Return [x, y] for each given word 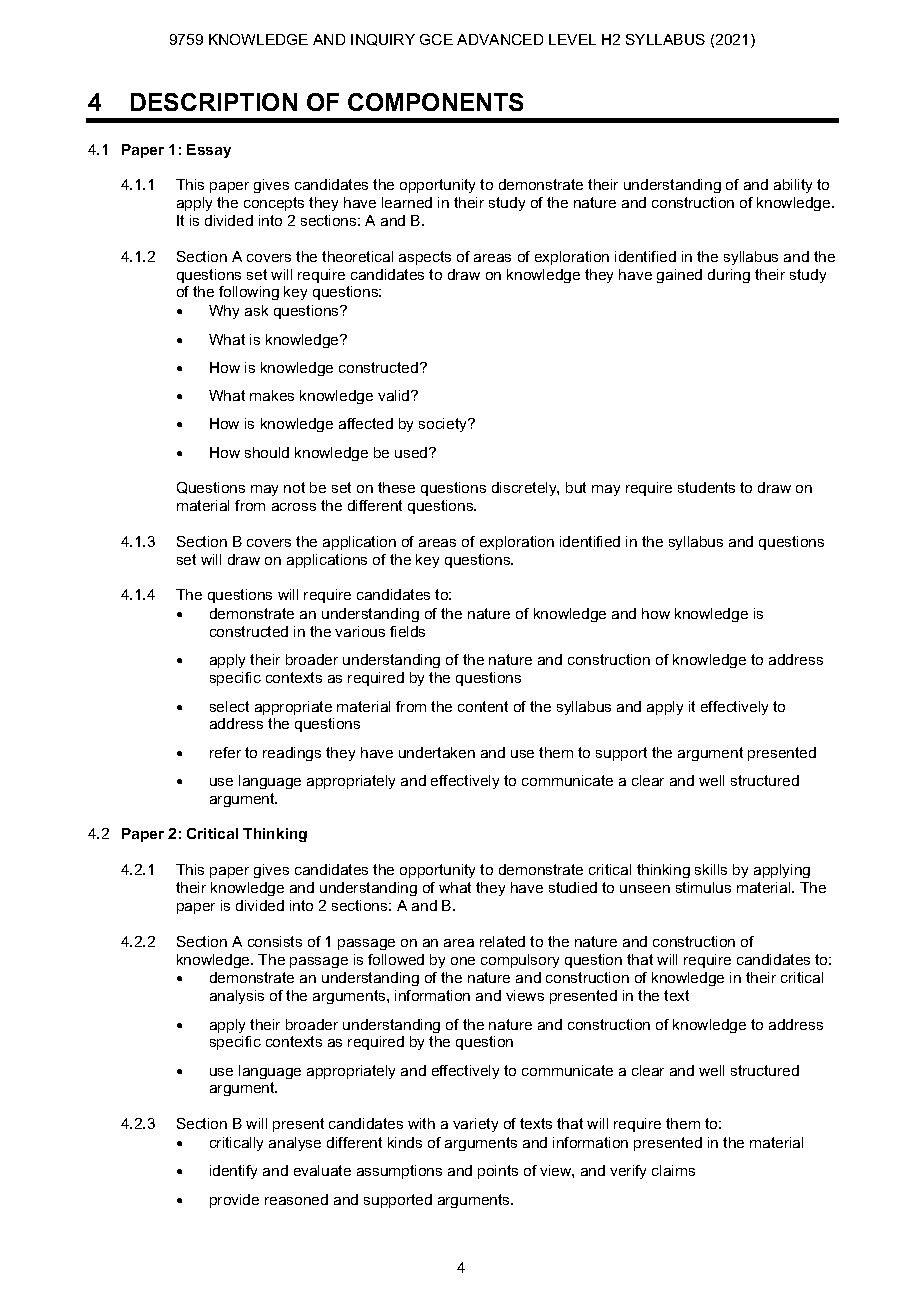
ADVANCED [500, 39]
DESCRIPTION [214, 102]
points [498, 1172]
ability [793, 186]
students [706, 487]
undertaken [437, 752]
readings [292, 754]
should [267, 452]
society [444, 425]
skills [711, 869]
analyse [295, 1144]
